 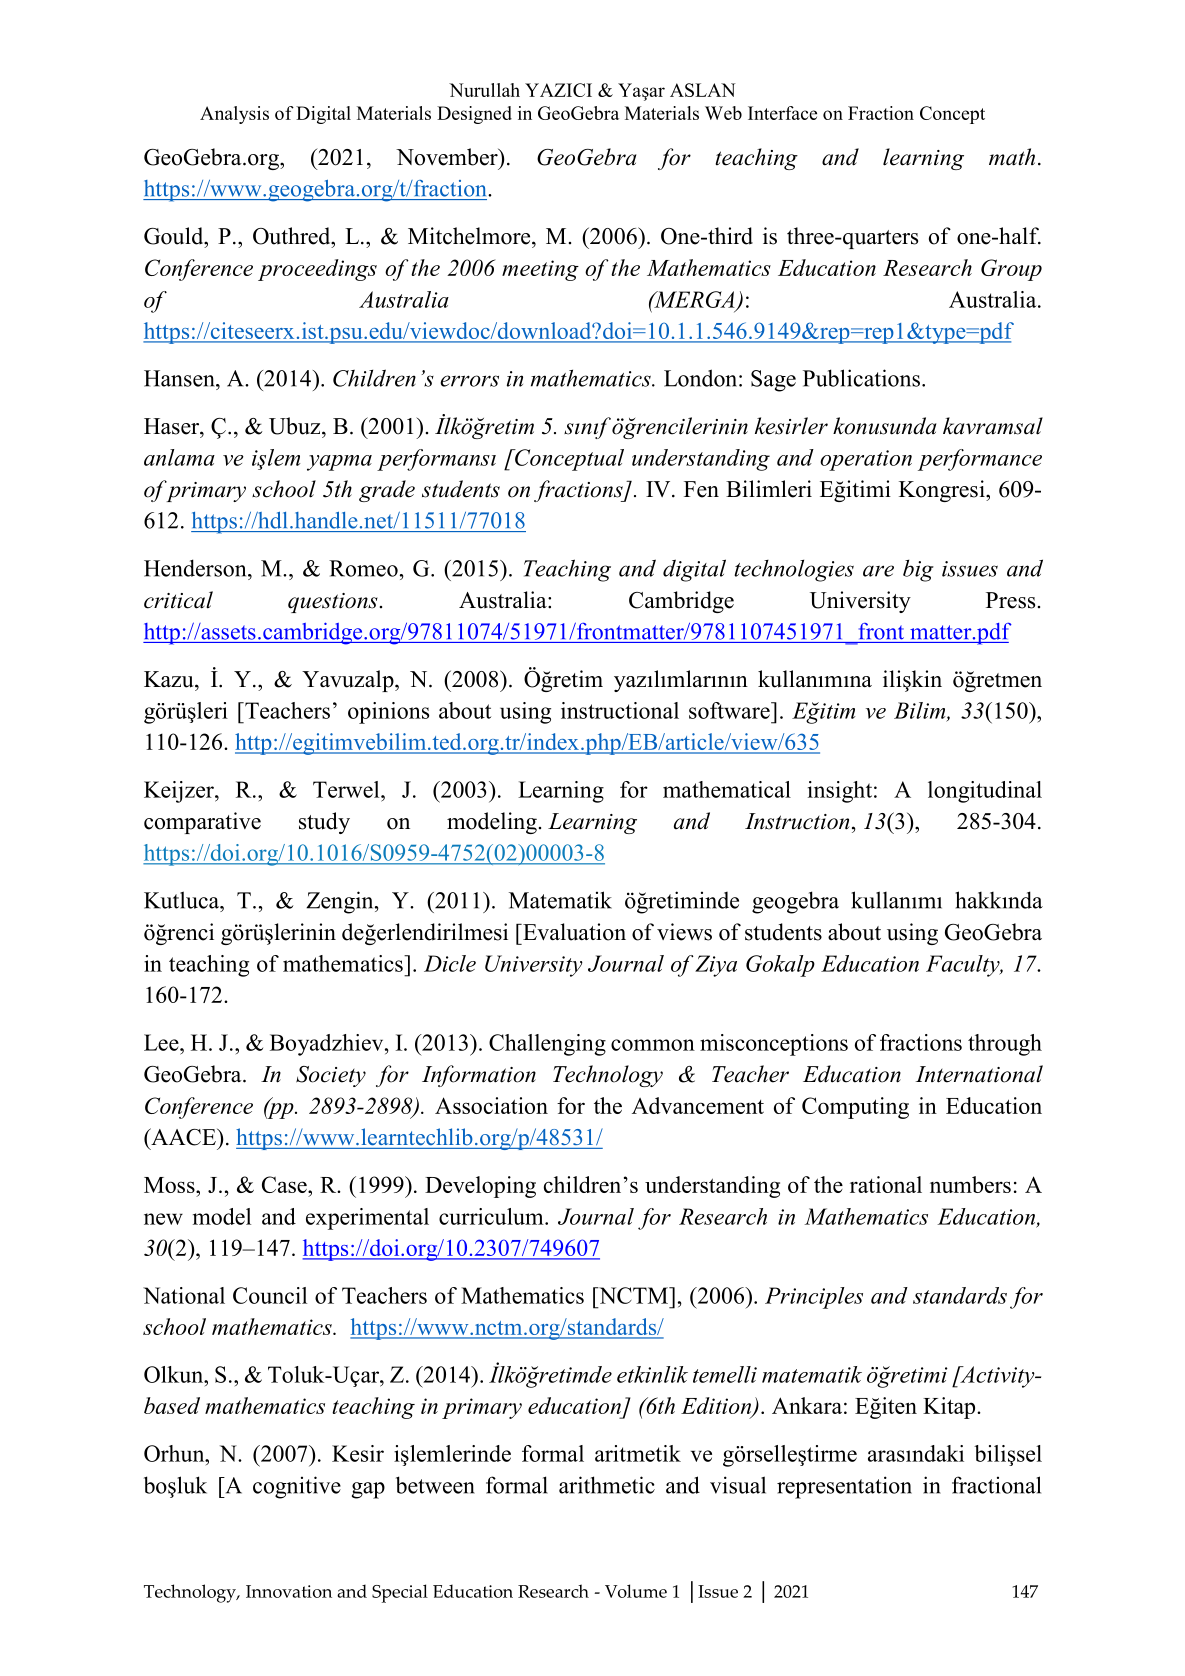 What do you see at coordinates (333, 603) in the screenshot?
I see `questions` at bounding box center [333, 603].
